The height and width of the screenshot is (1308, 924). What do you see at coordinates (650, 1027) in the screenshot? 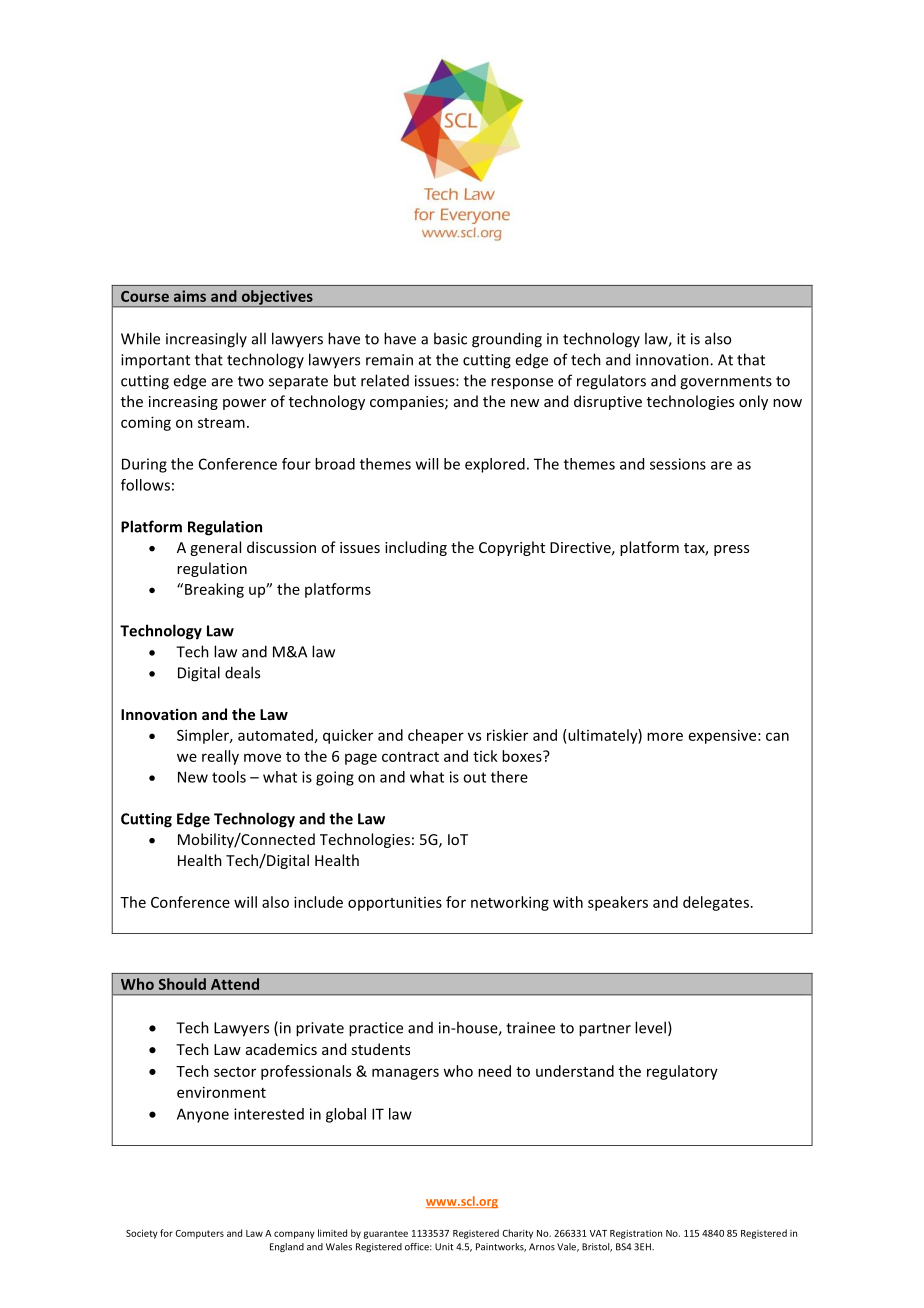
I see `level` at bounding box center [650, 1027].
